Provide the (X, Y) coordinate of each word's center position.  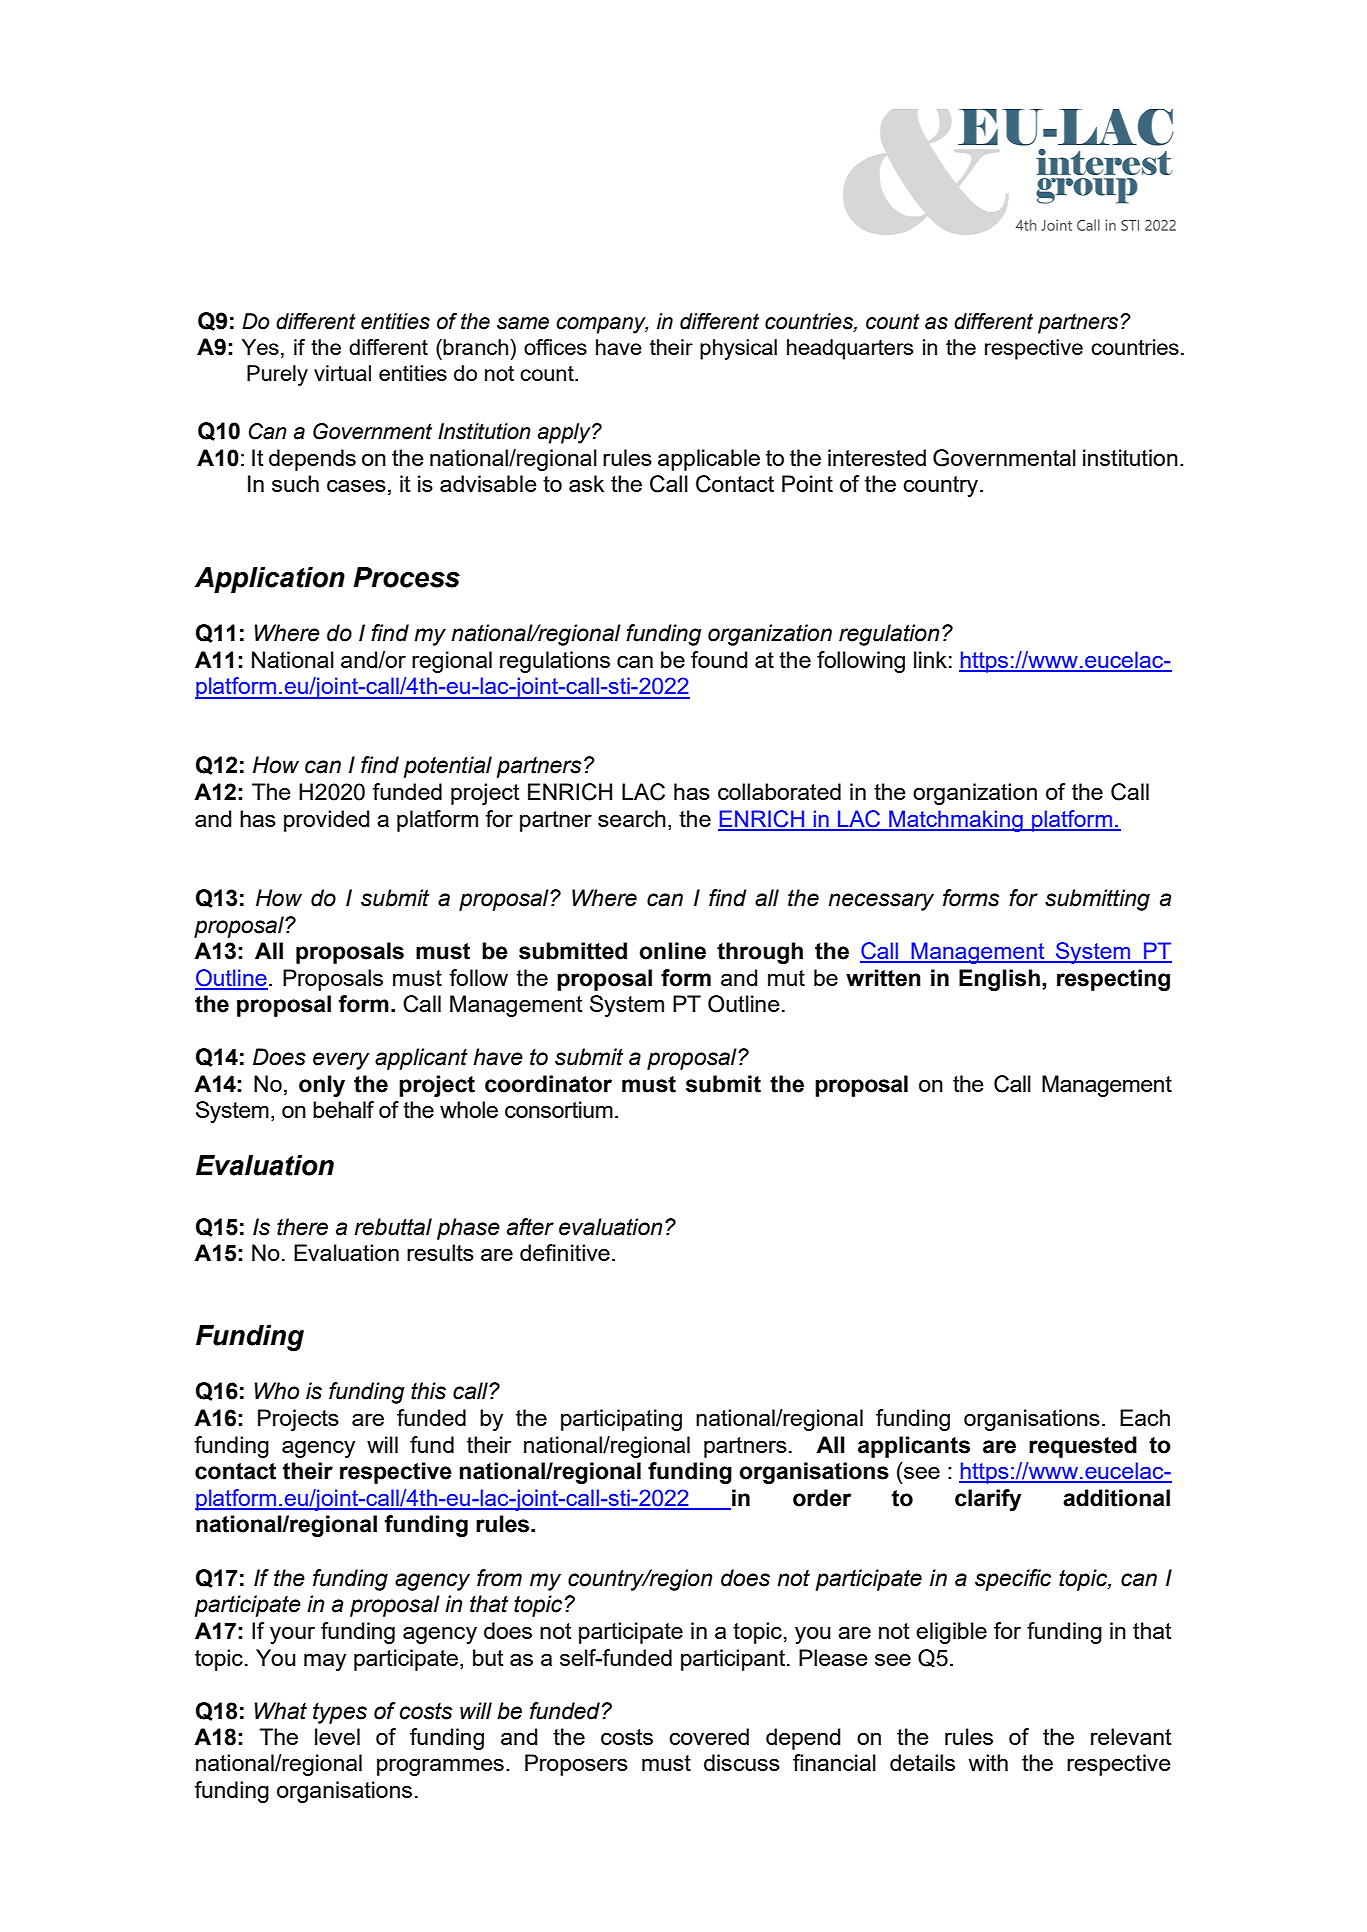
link (930, 659)
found (719, 659)
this (428, 1391)
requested (1083, 1447)
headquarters (850, 349)
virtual (342, 373)
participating (621, 1420)
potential (448, 767)
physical (738, 349)
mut (786, 978)
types (340, 1713)
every (341, 1061)
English (999, 980)
